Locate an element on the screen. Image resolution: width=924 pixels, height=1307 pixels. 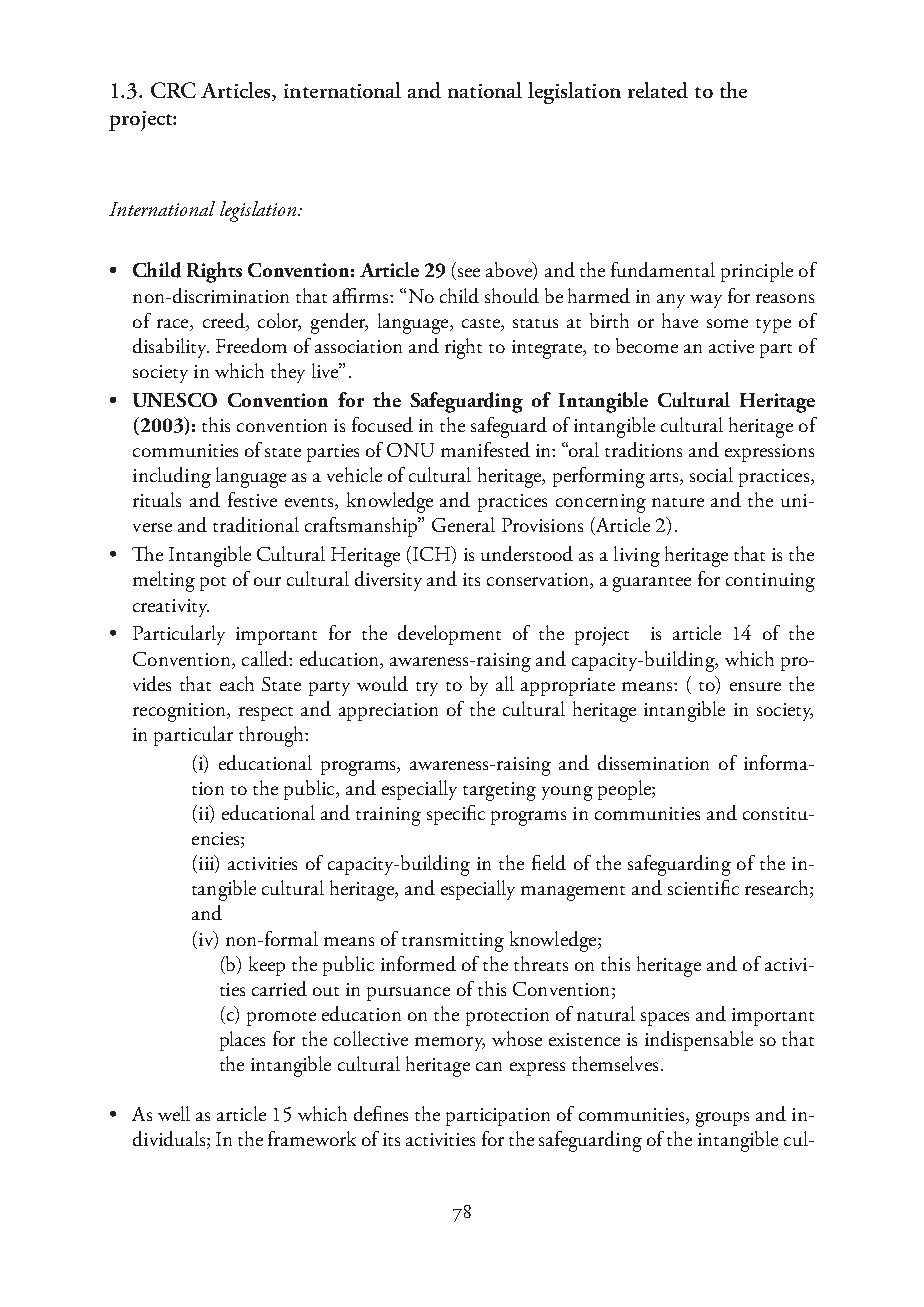
can is located at coordinates (489, 1066).
